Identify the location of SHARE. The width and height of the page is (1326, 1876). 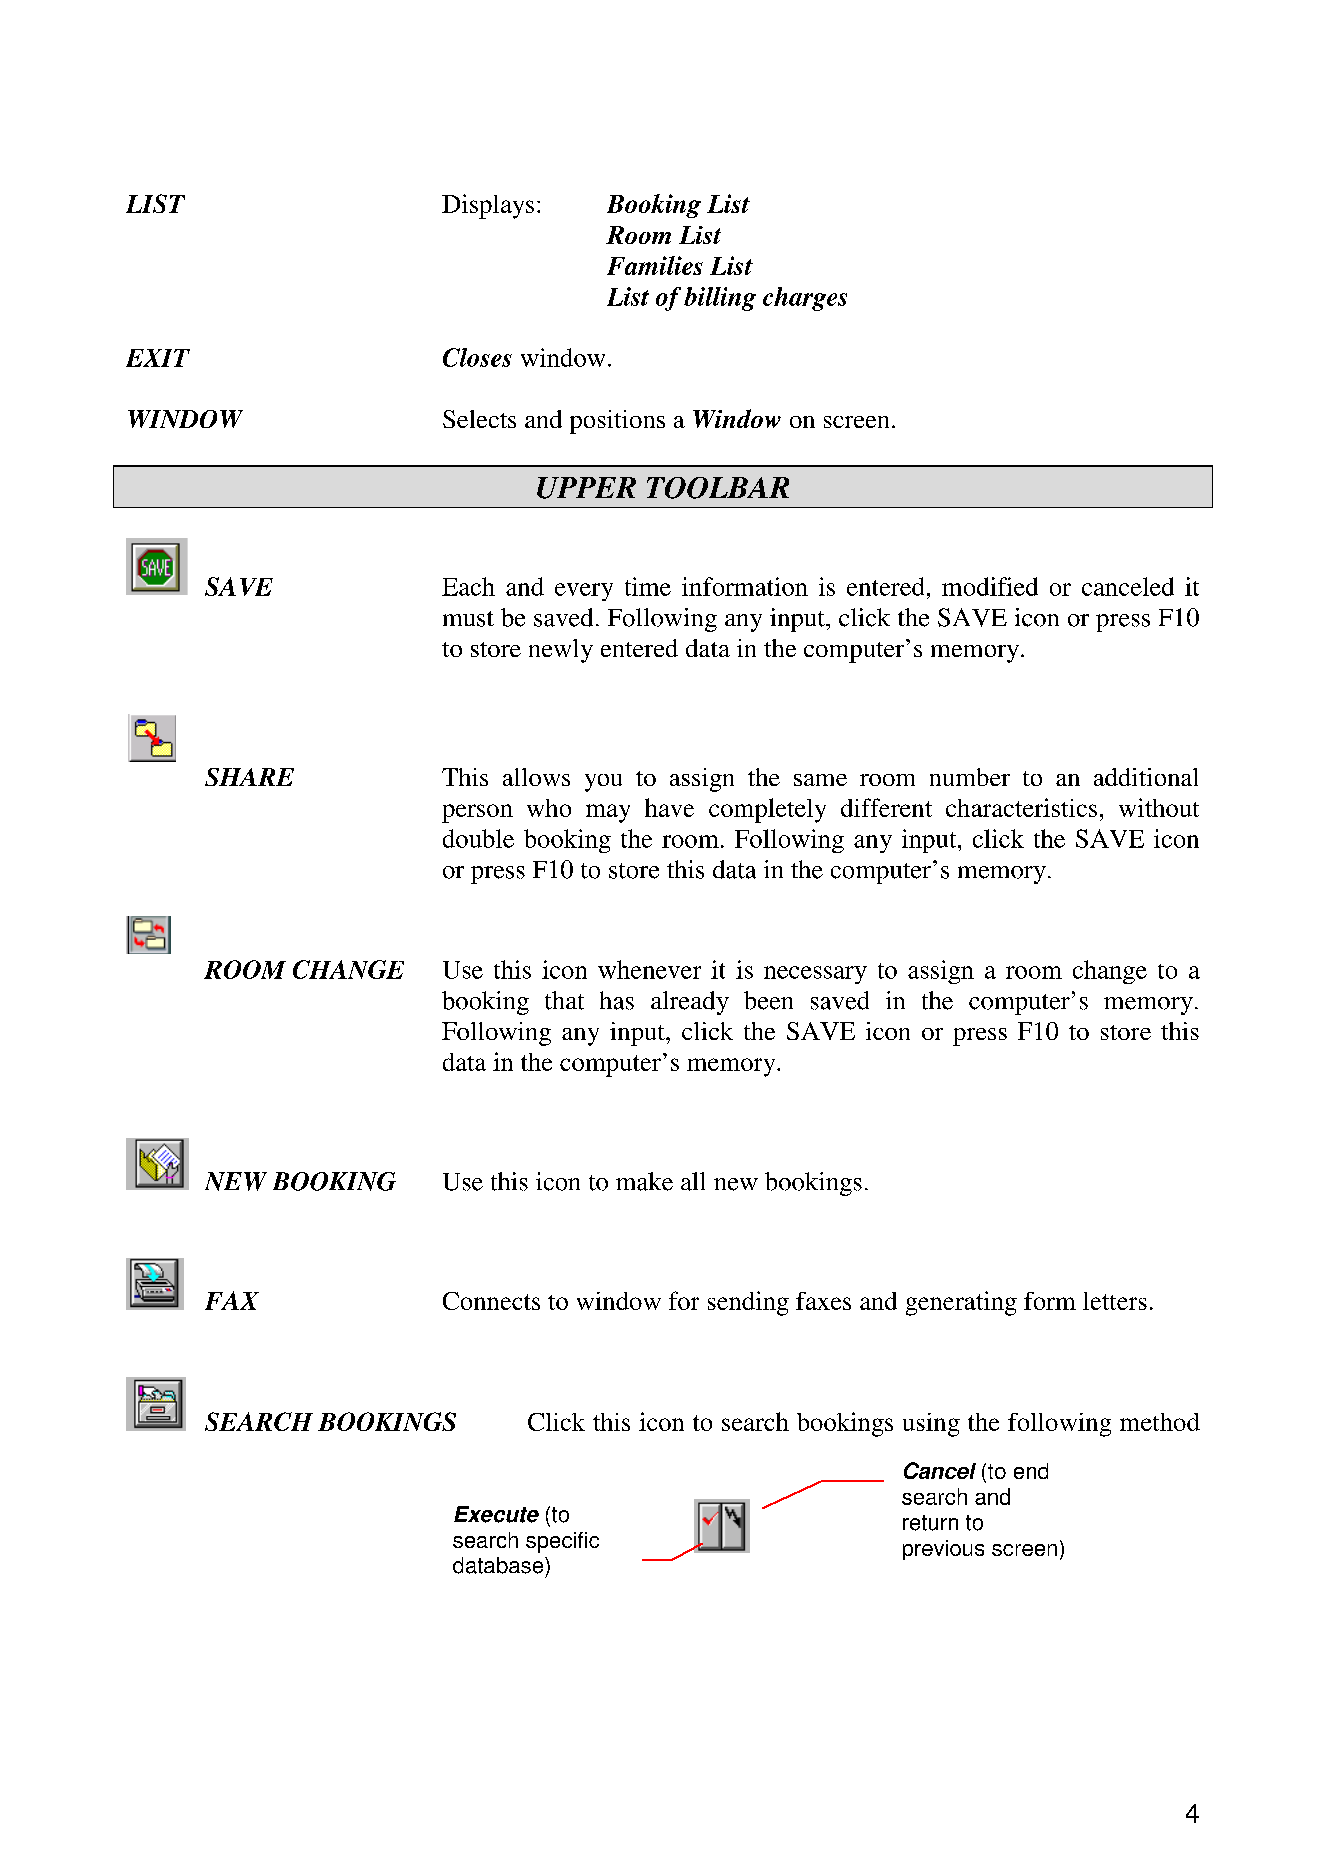
(249, 777).
